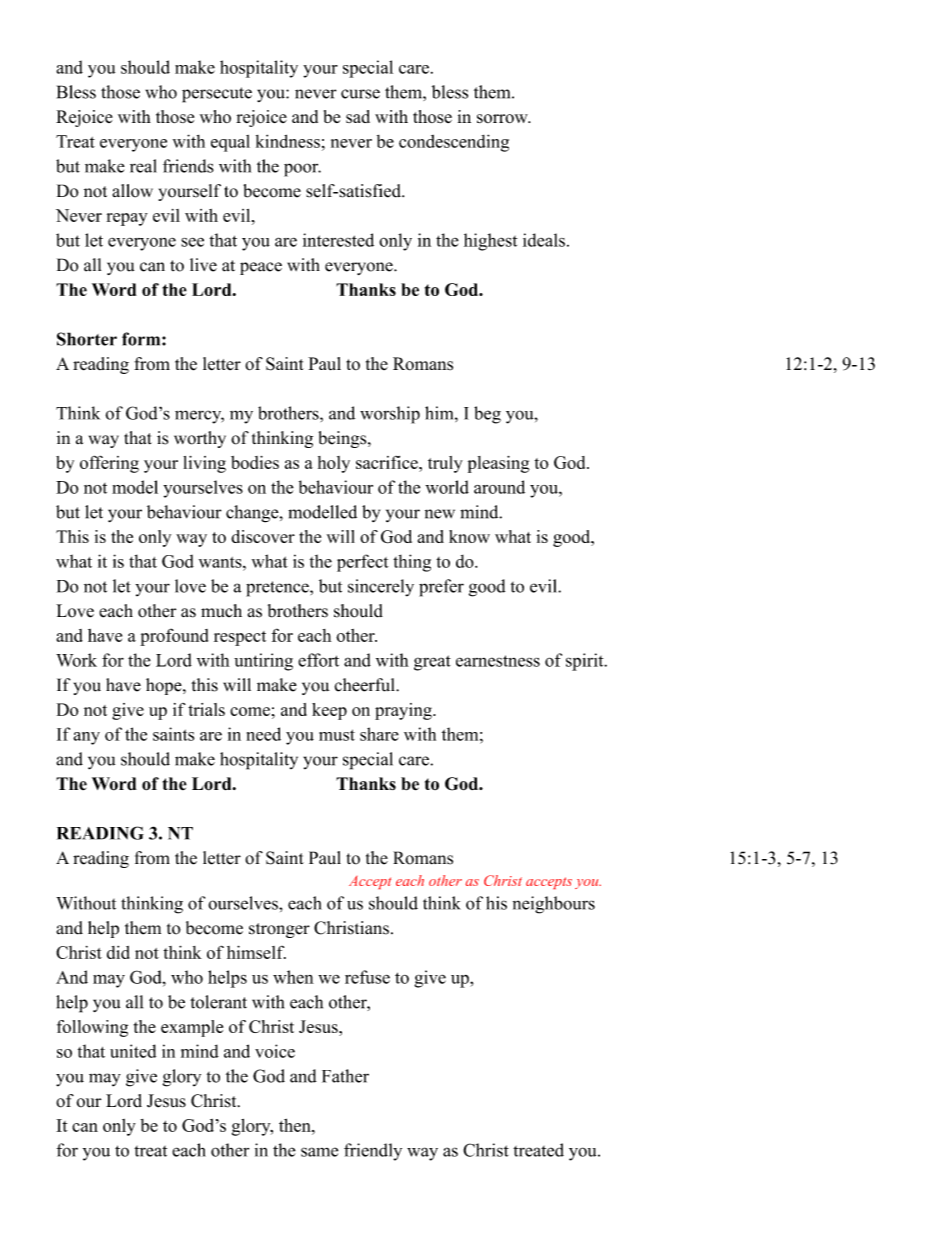 This page has height=1233, width=952. What do you see at coordinates (337, 735) in the page?
I see `must` at bounding box center [337, 735].
